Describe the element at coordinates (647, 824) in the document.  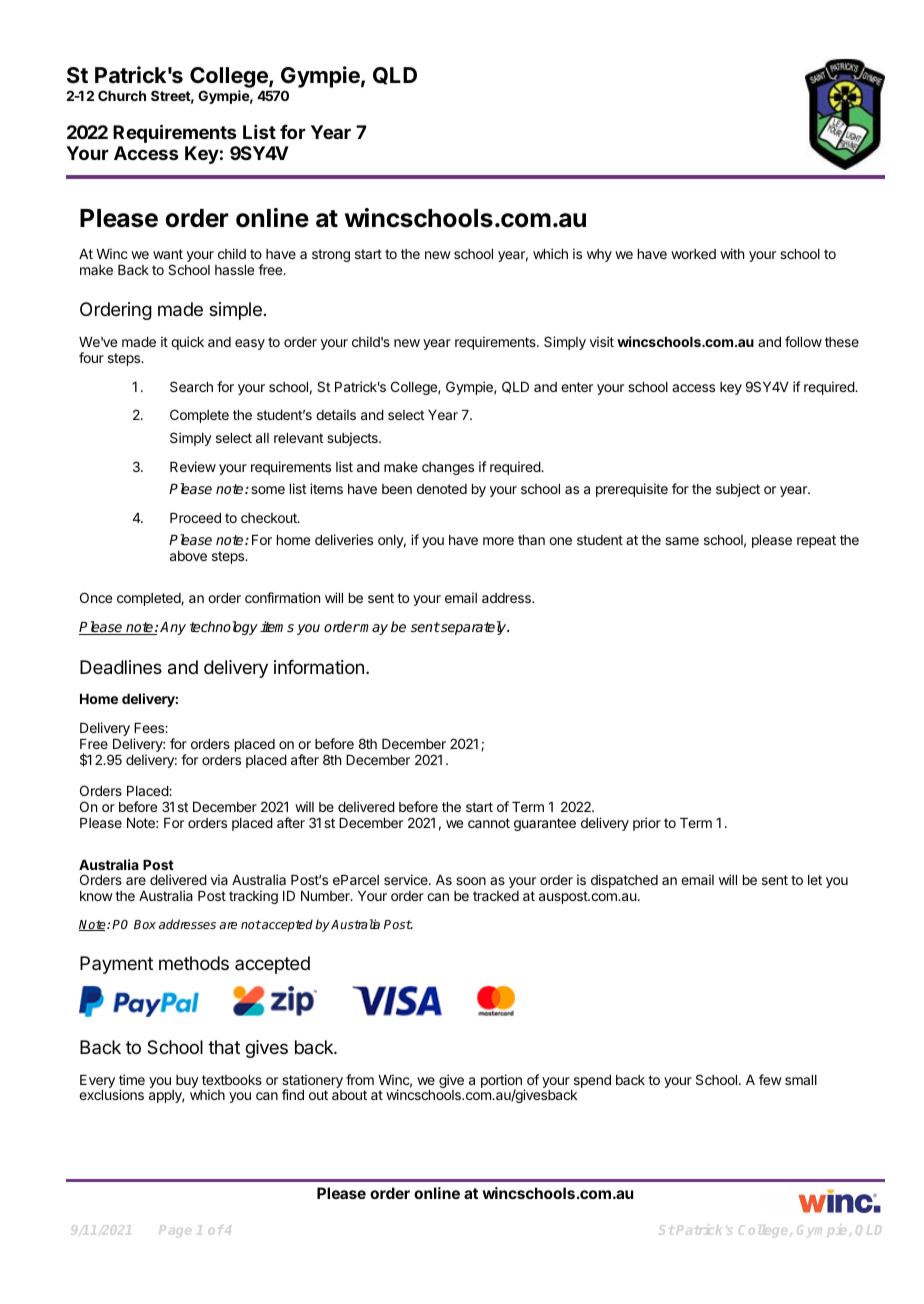
I see `prior` at that location.
